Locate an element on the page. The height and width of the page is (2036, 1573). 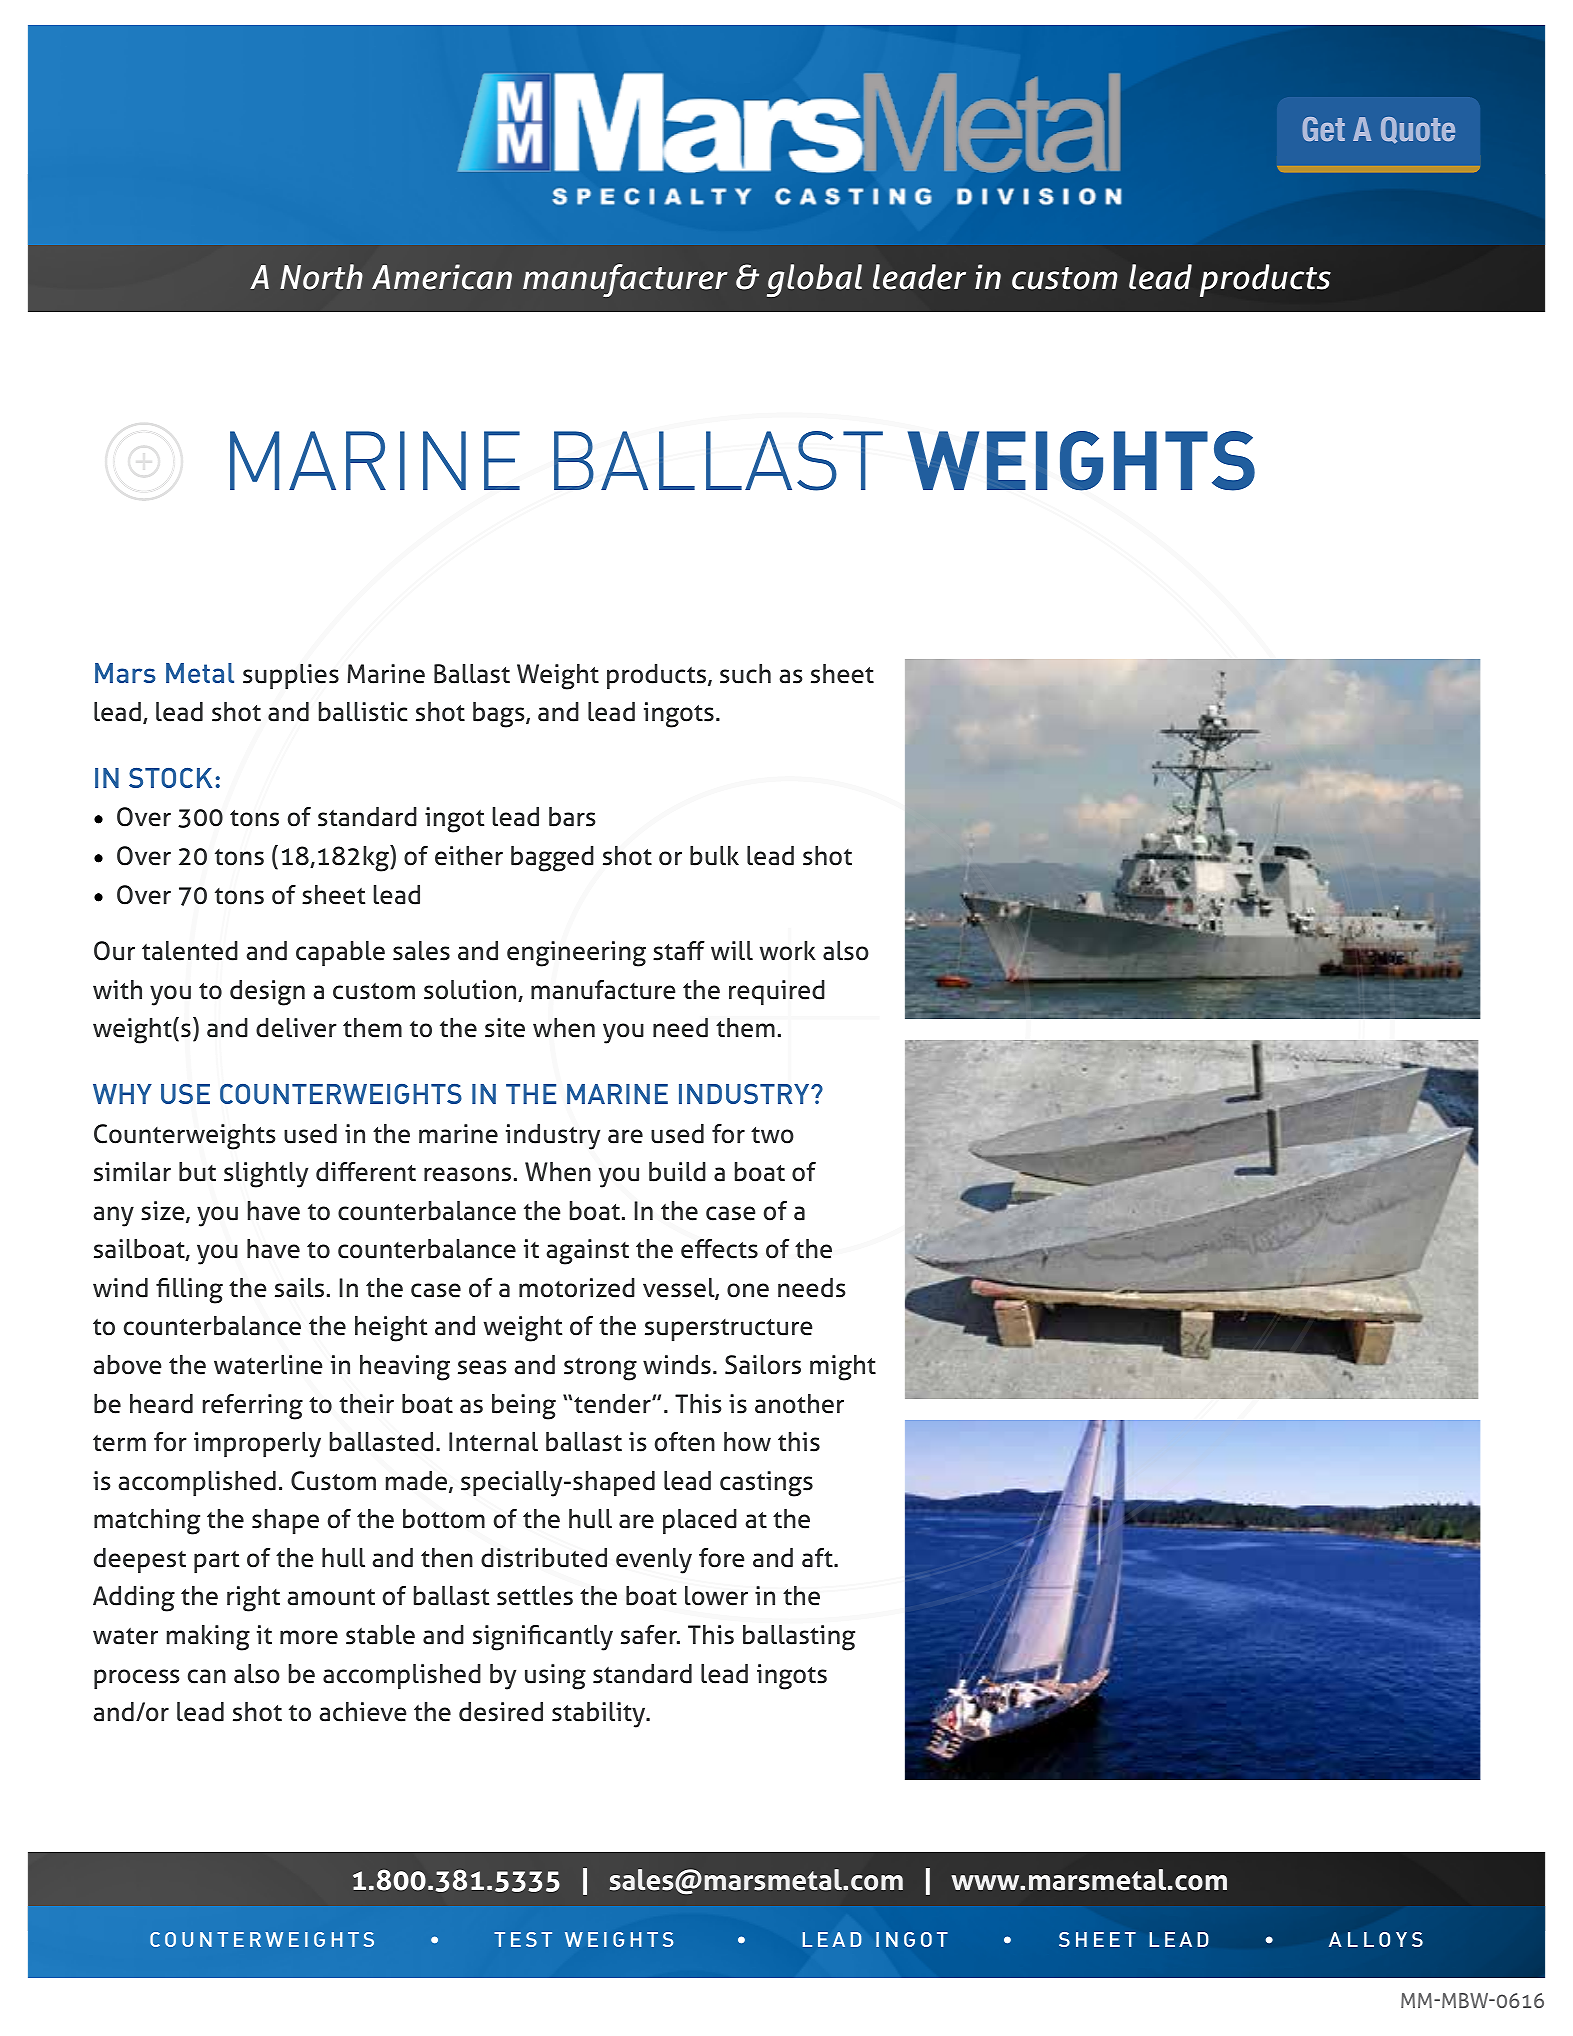
more is located at coordinates (309, 1637).
